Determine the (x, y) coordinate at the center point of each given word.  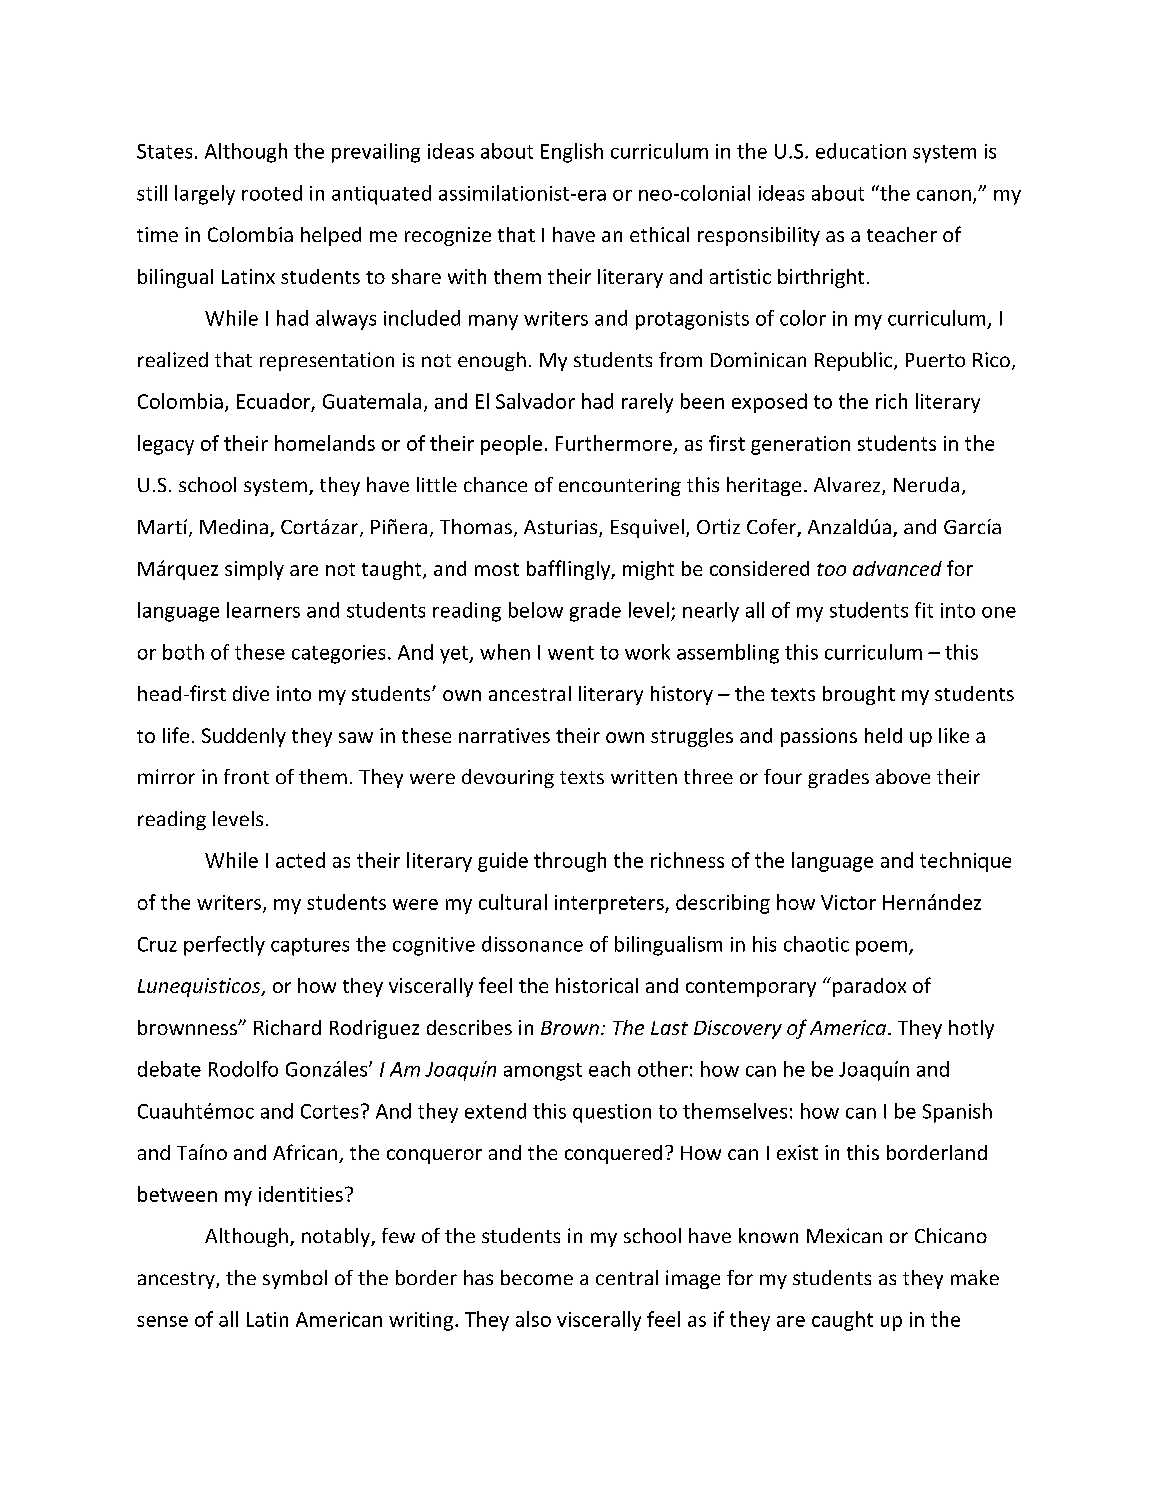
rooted (272, 193)
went (571, 653)
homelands (325, 443)
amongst (543, 1072)
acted (300, 860)
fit (924, 610)
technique (965, 862)
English (572, 153)
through (570, 862)
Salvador (535, 401)
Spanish (957, 1113)
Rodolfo (243, 1069)
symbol (295, 1279)
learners (263, 610)
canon (944, 195)
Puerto (935, 360)
